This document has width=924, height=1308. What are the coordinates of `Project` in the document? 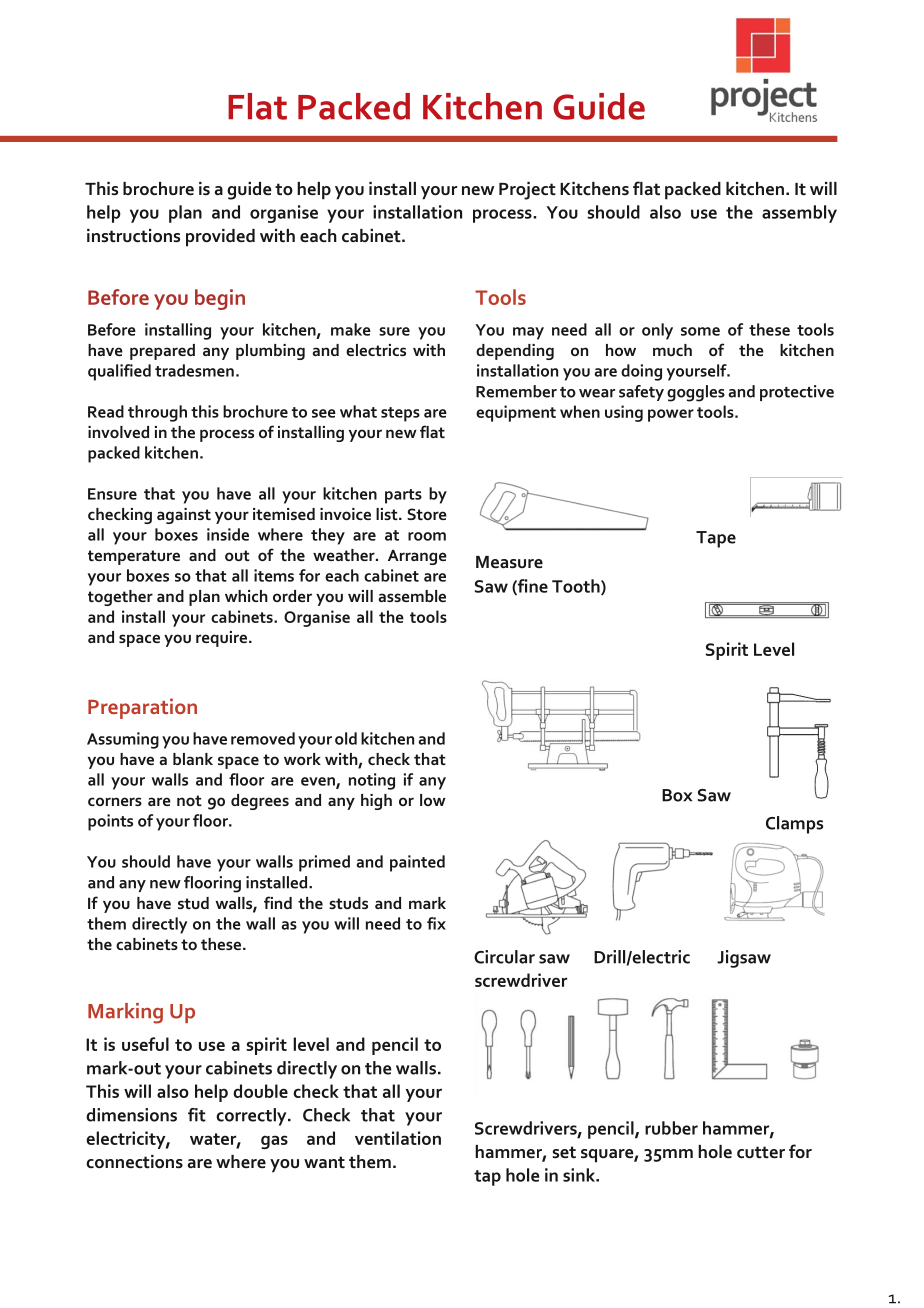 It's located at (527, 191).
